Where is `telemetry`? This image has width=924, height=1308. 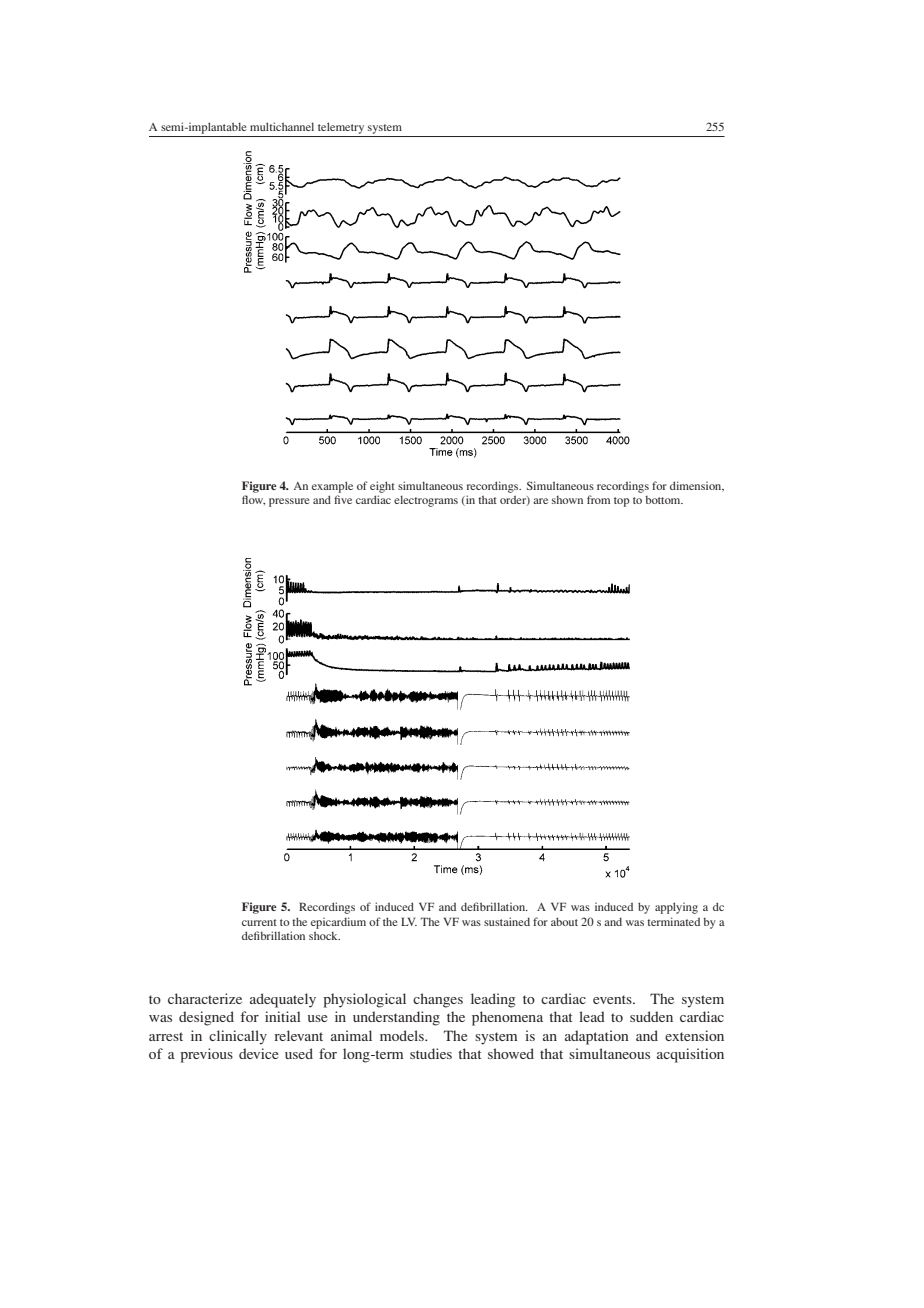 telemetry is located at coordinates (341, 128).
